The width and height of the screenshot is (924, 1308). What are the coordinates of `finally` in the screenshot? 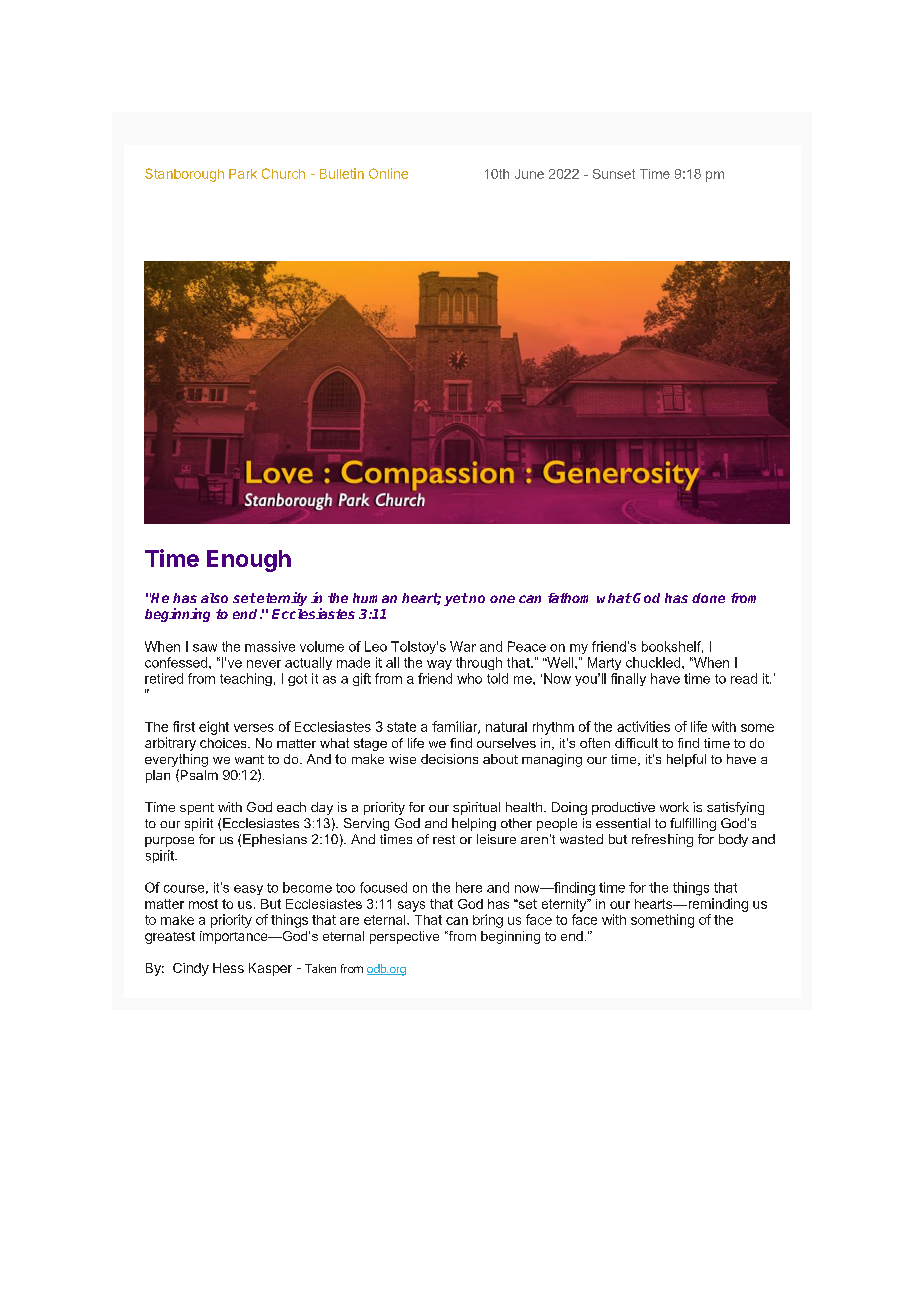 It's located at (628, 679).
